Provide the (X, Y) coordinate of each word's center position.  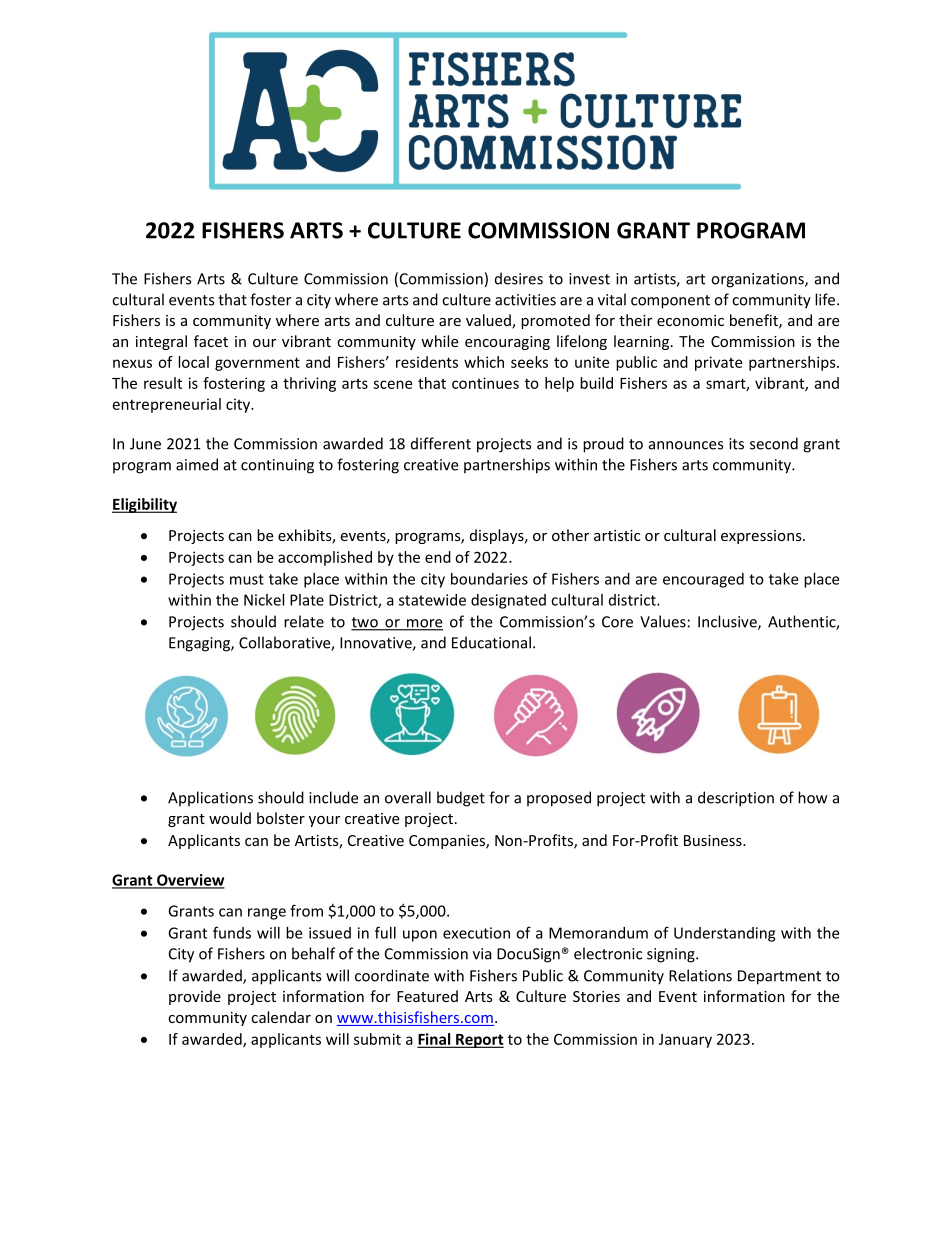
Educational (491, 642)
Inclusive (728, 622)
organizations (758, 280)
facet (211, 341)
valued (489, 321)
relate (304, 621)
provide (195, 997)
